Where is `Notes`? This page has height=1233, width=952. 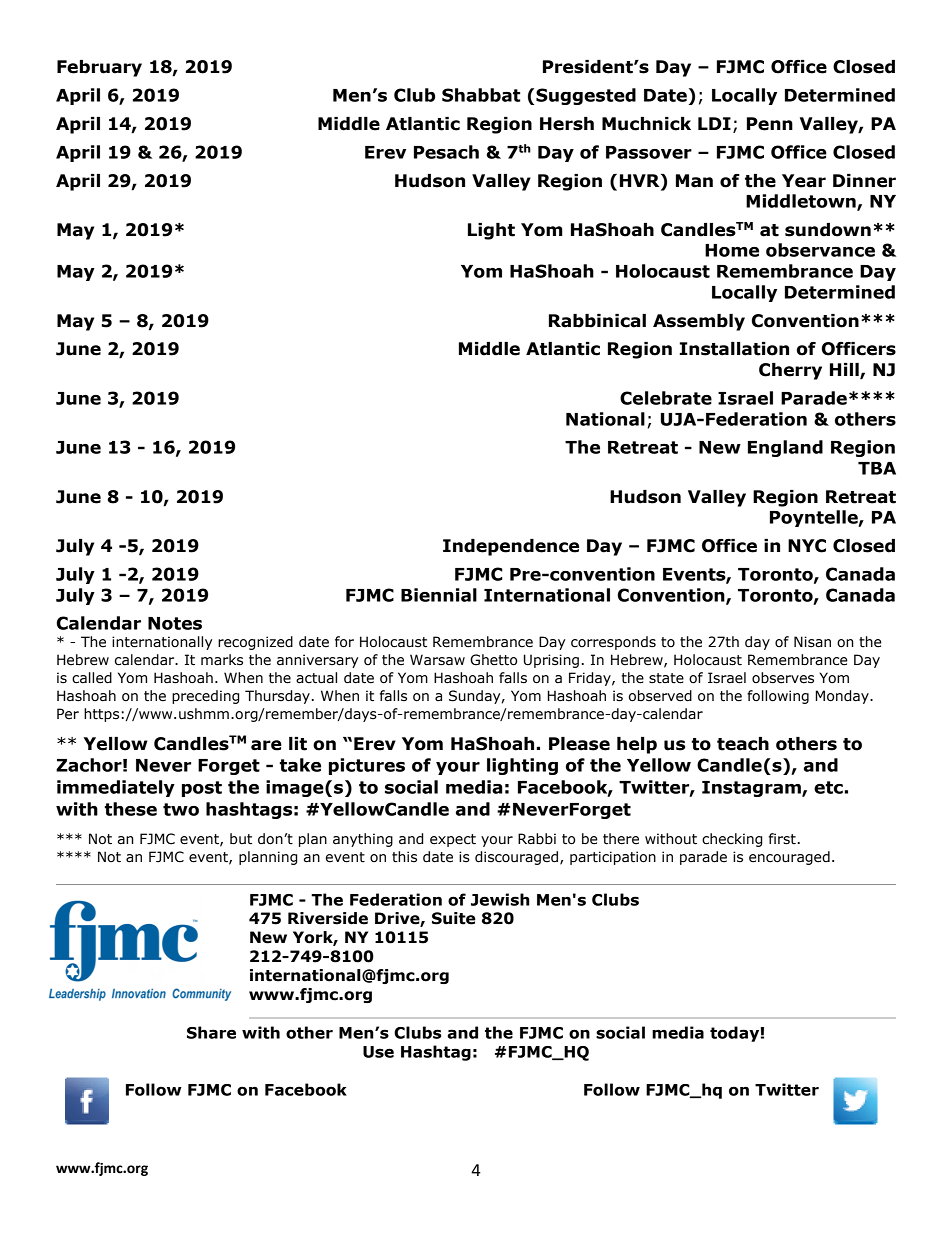
Notes is located at coordinates (175, 623).
